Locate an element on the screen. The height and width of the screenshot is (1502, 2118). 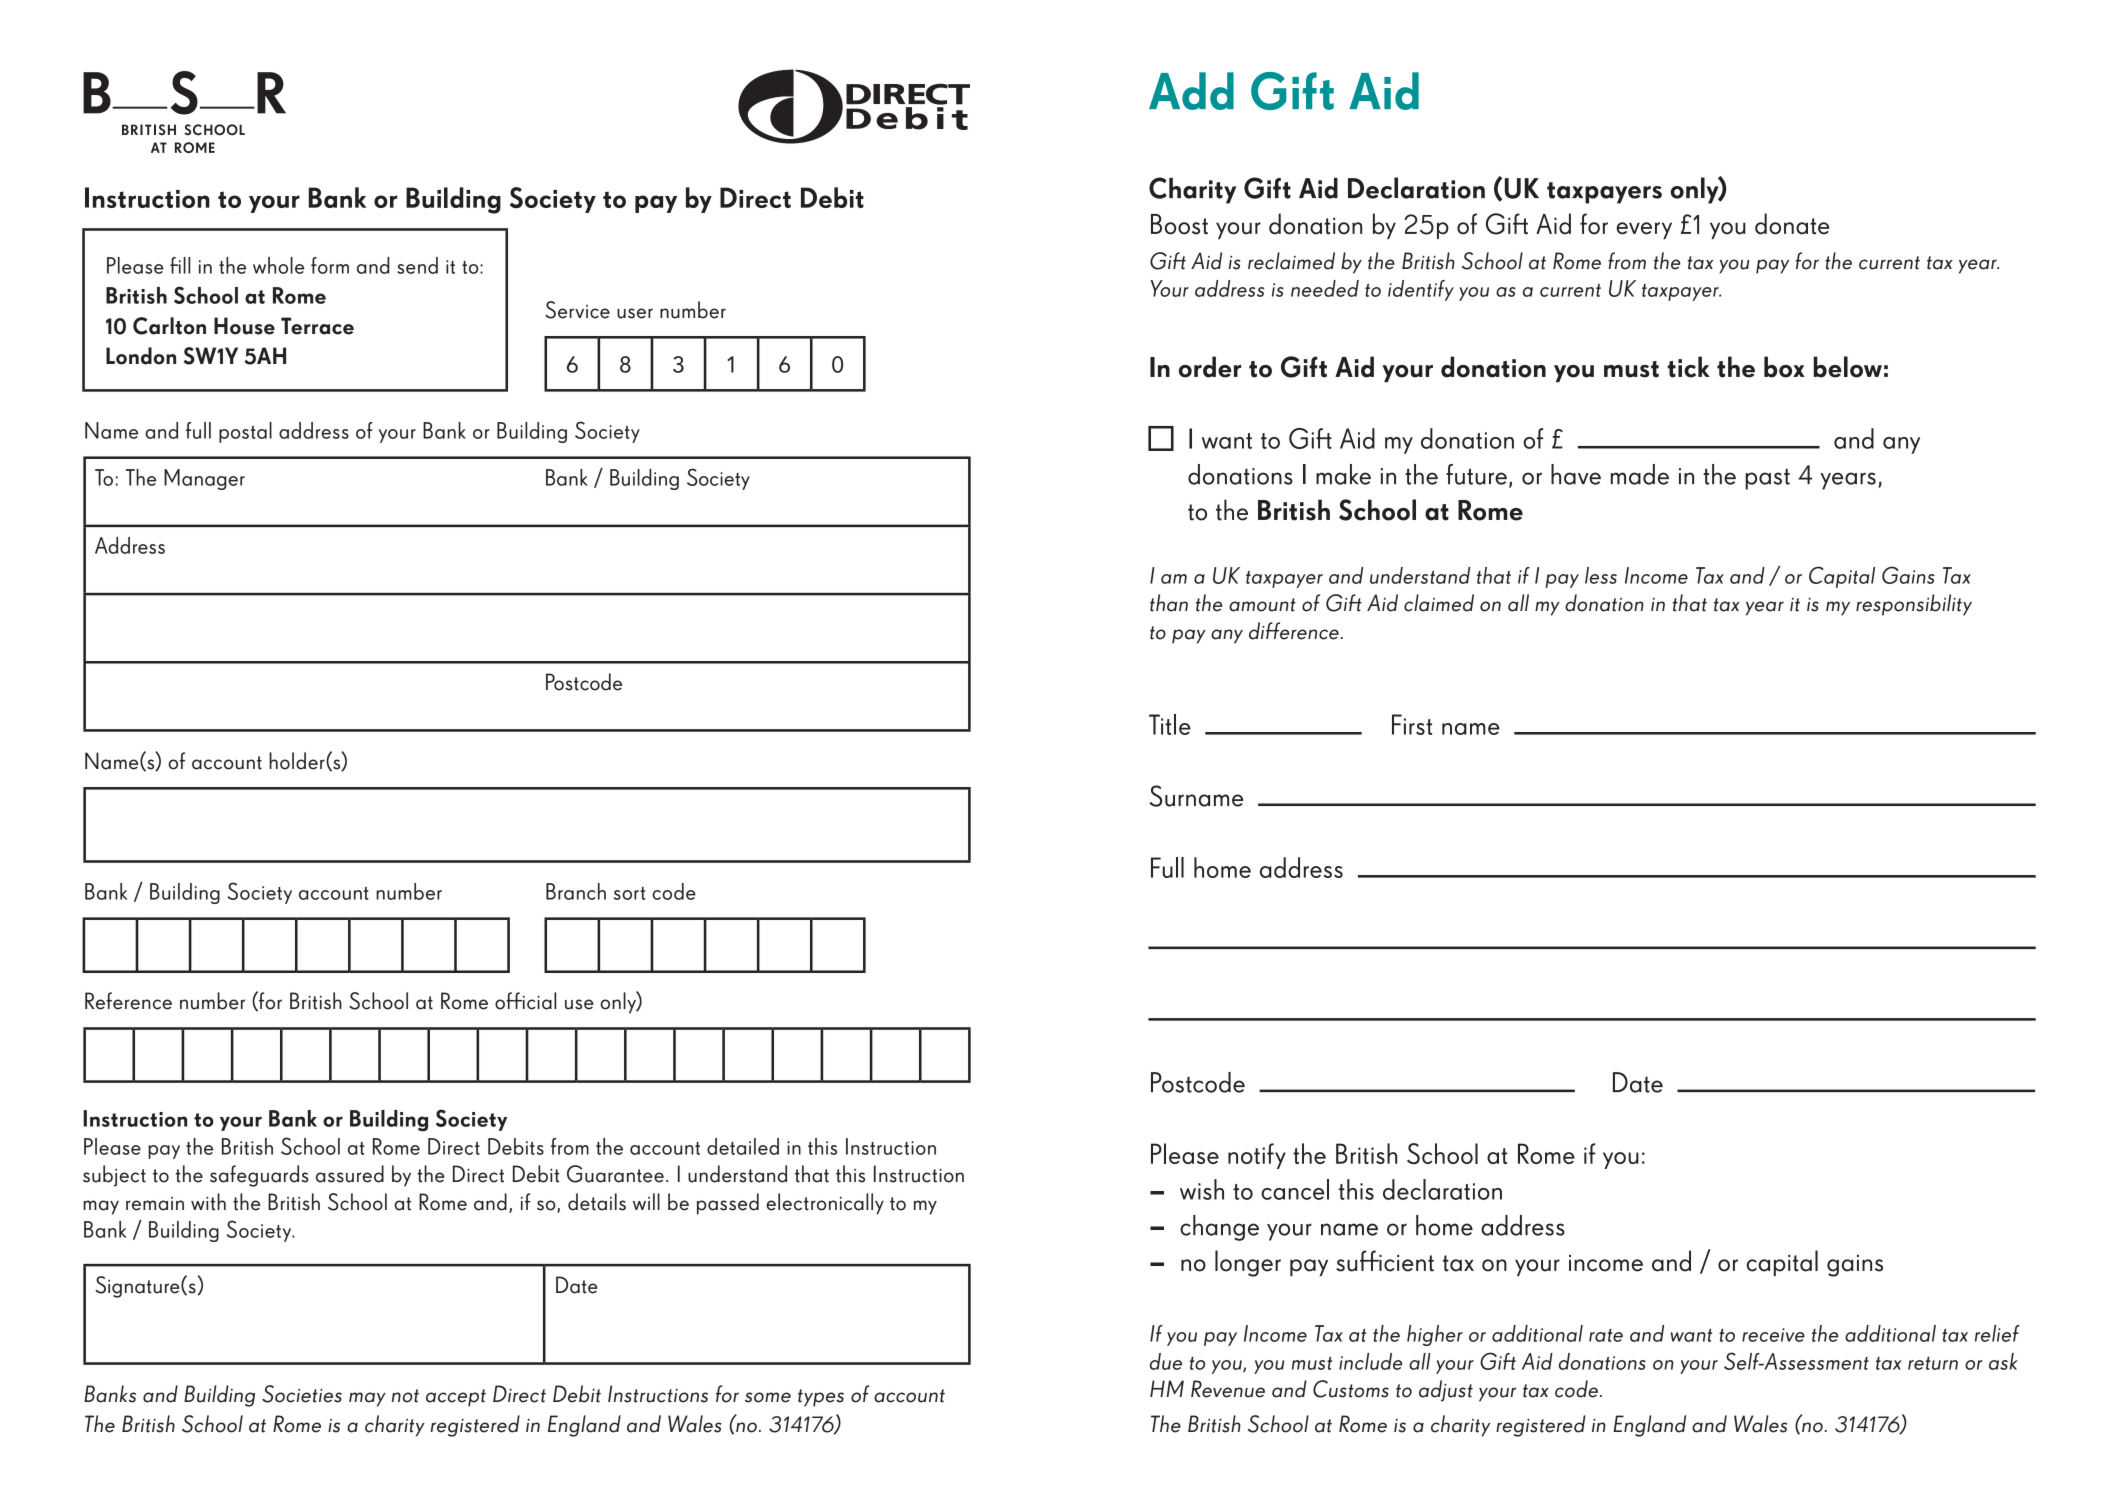
with is located at coordinates (208, 1202).
